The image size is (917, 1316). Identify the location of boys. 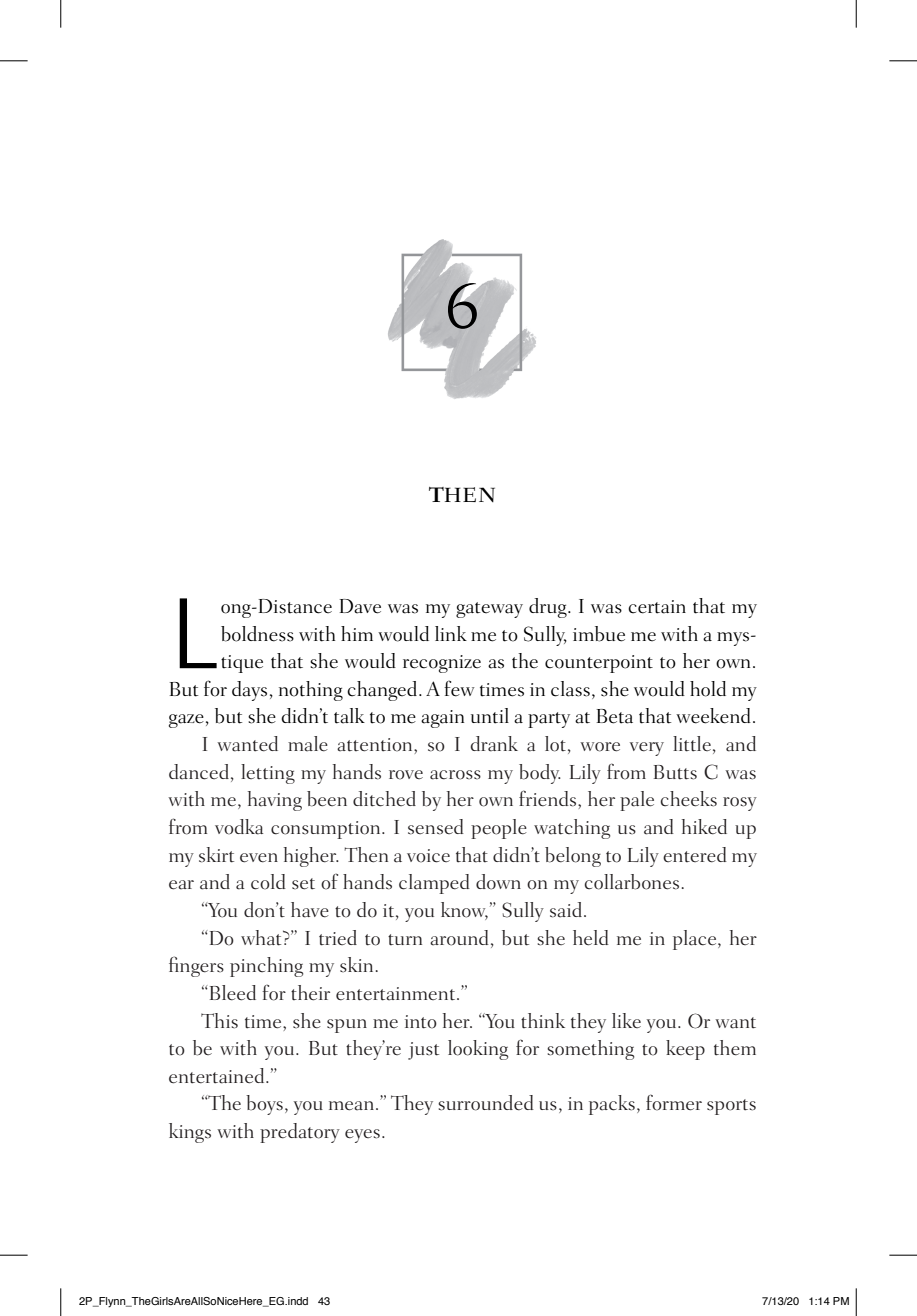
(264, 1105).
